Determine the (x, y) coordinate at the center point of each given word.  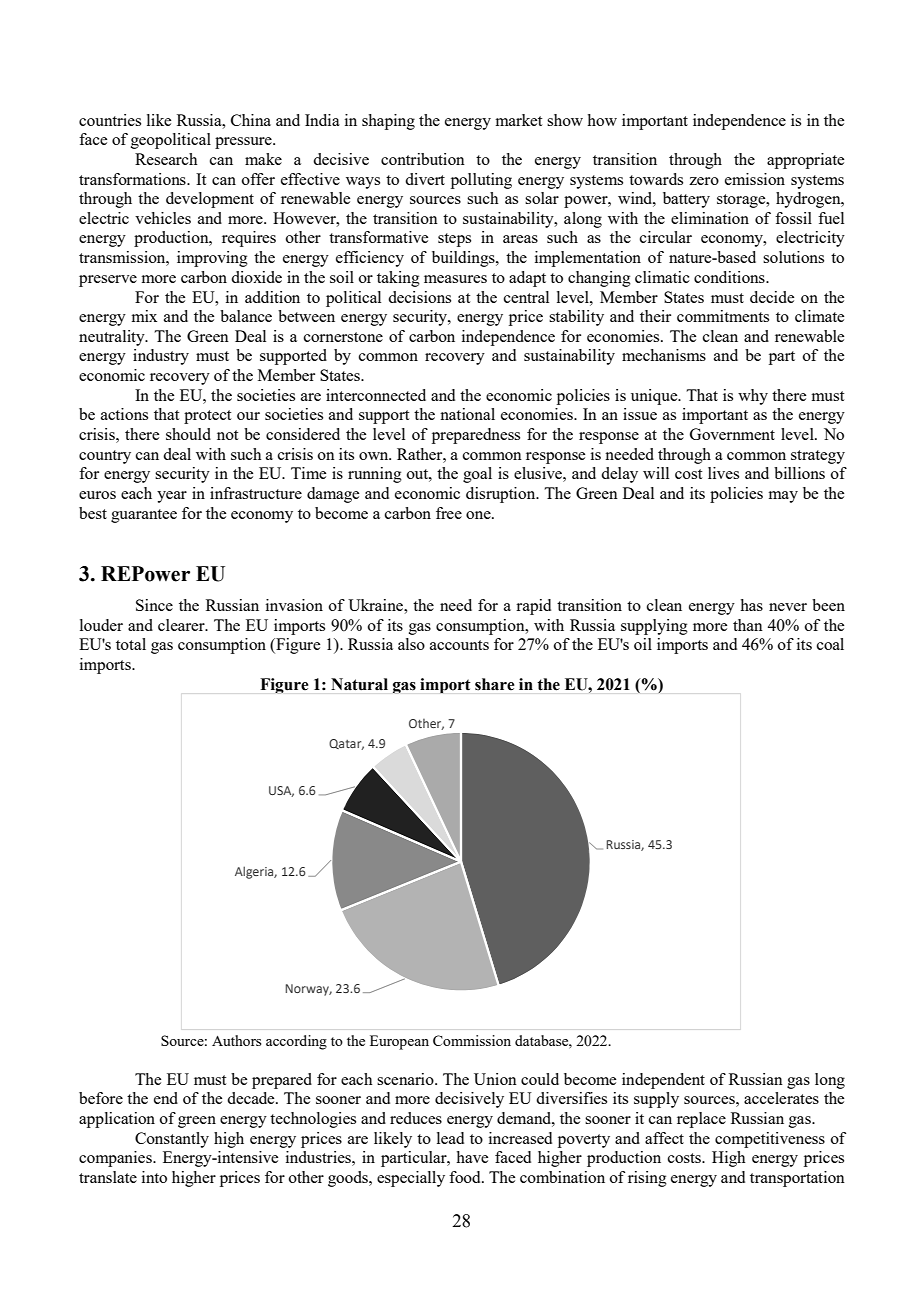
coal (830, 644)
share (494, 684)
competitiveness (770, 1140)
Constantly (172, 1140)
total (131, 644)
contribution (423, 159)
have (472, 1157)
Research (166, 159)
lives (723, 473)
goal (477, 475)
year (172, 497)
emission (755, 179)
